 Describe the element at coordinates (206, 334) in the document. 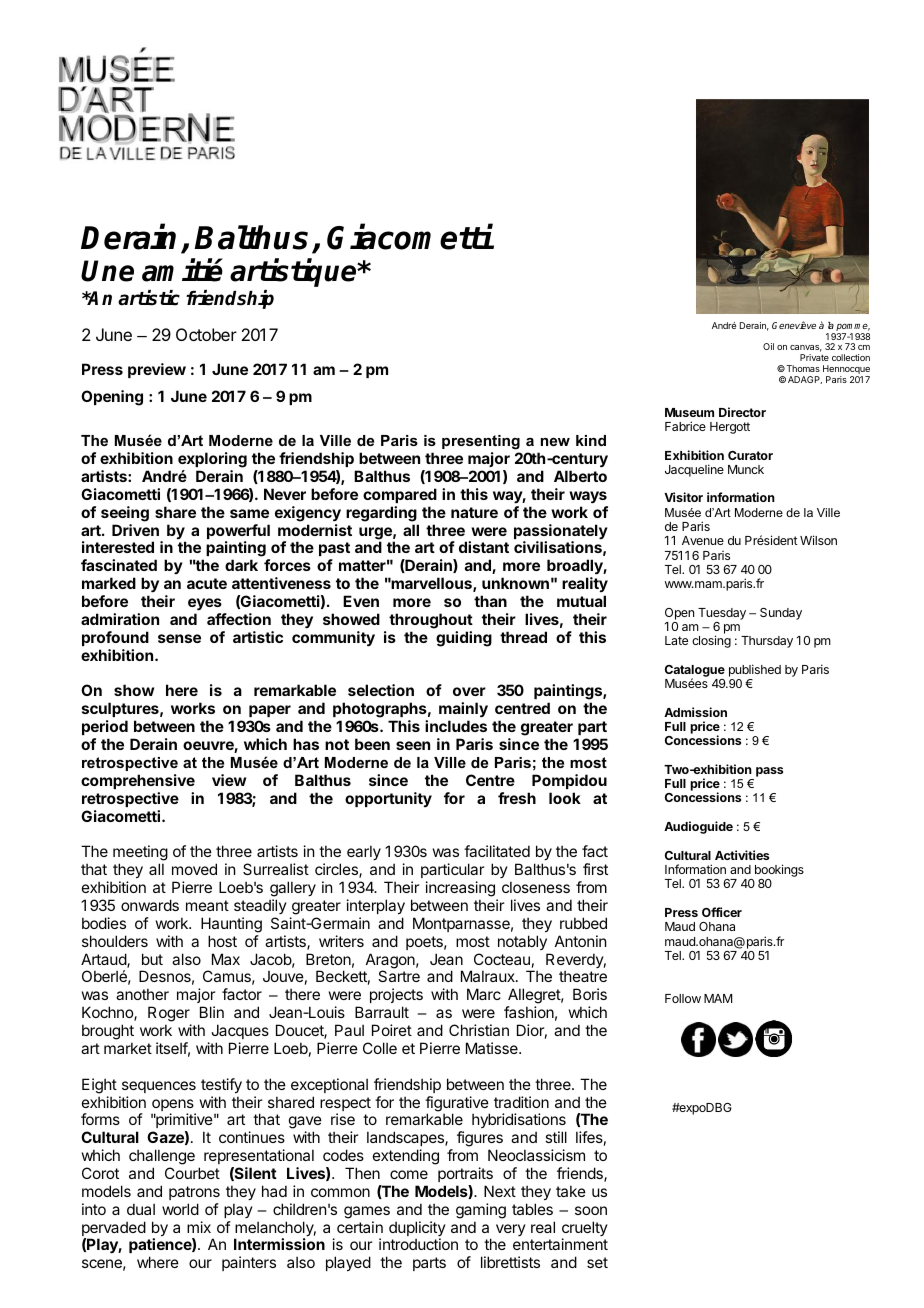

I see `October` at that location.
